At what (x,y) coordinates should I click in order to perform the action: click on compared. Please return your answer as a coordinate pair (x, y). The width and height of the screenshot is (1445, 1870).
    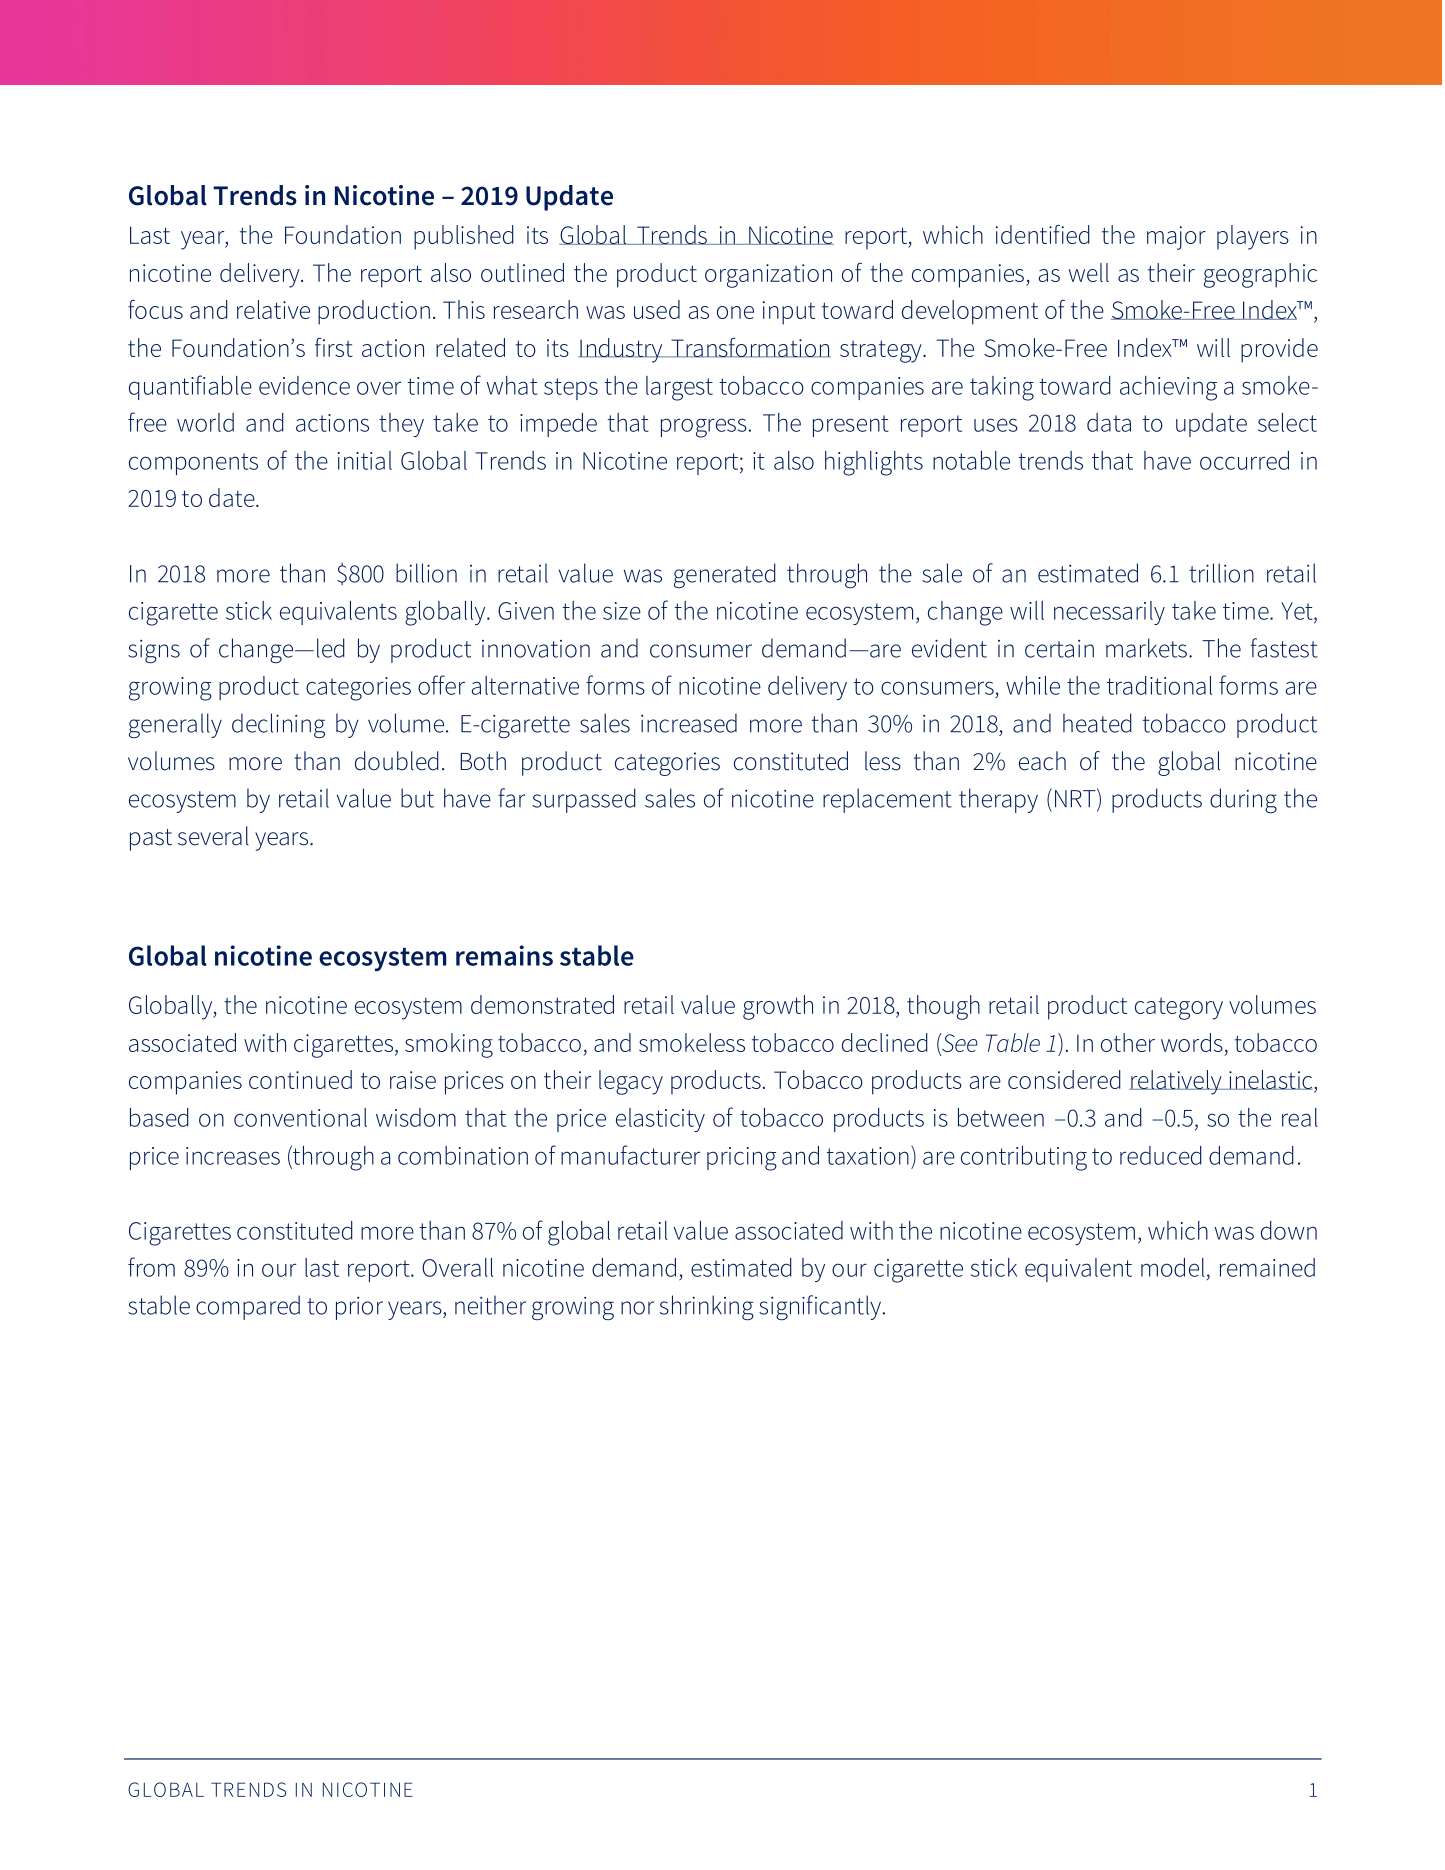
    Looking at the image, I should click on (248, 1307).
